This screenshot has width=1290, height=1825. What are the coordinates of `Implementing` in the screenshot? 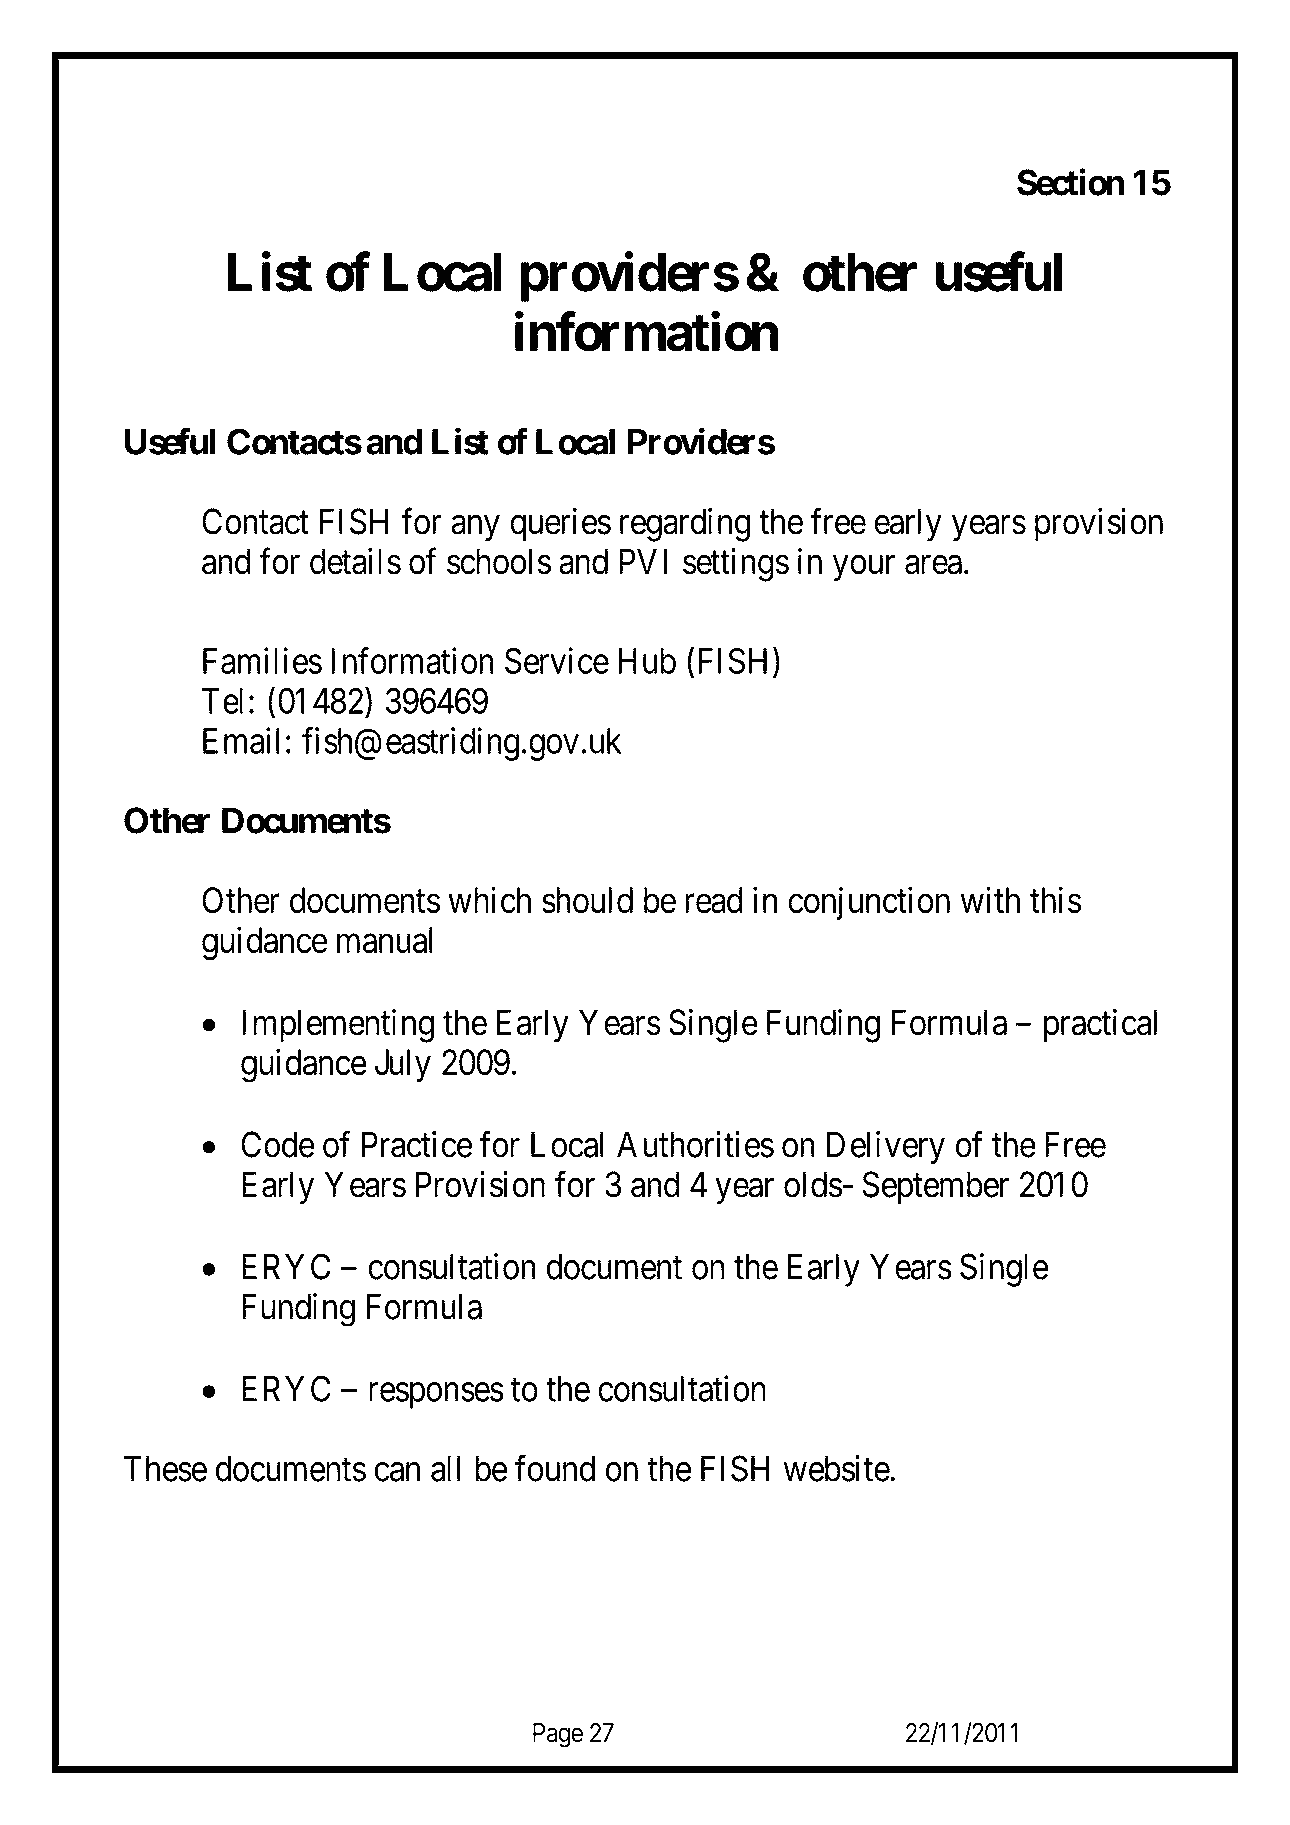 It's located at (338, 1026).
